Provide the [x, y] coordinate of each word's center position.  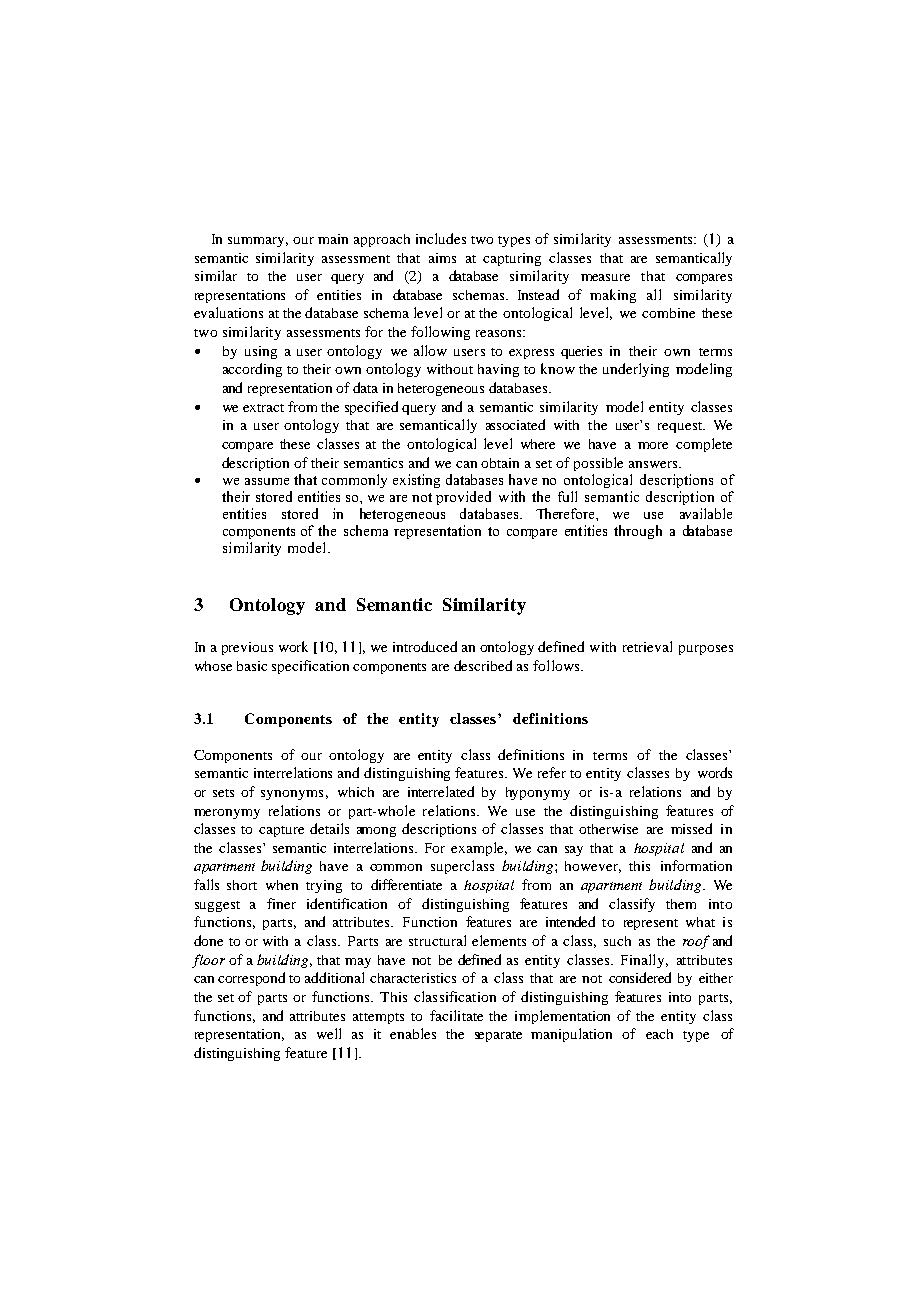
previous [247, 648]
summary [258, 242]
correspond [251, 979]
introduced [425, 646]
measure [605, 277]
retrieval [647, 646]
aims [442, 258]
